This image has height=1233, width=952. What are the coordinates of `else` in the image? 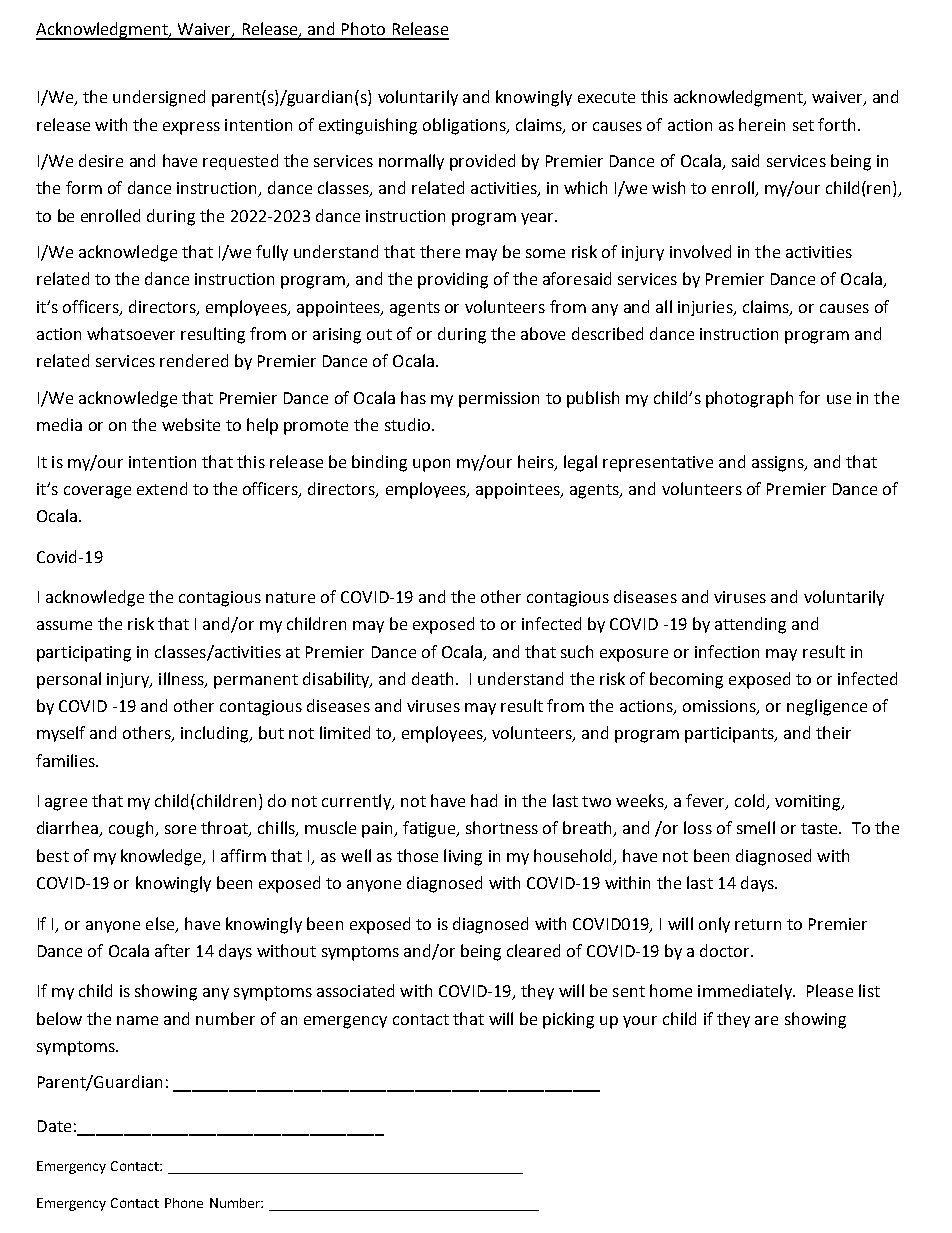 It's located at (161, 924).
